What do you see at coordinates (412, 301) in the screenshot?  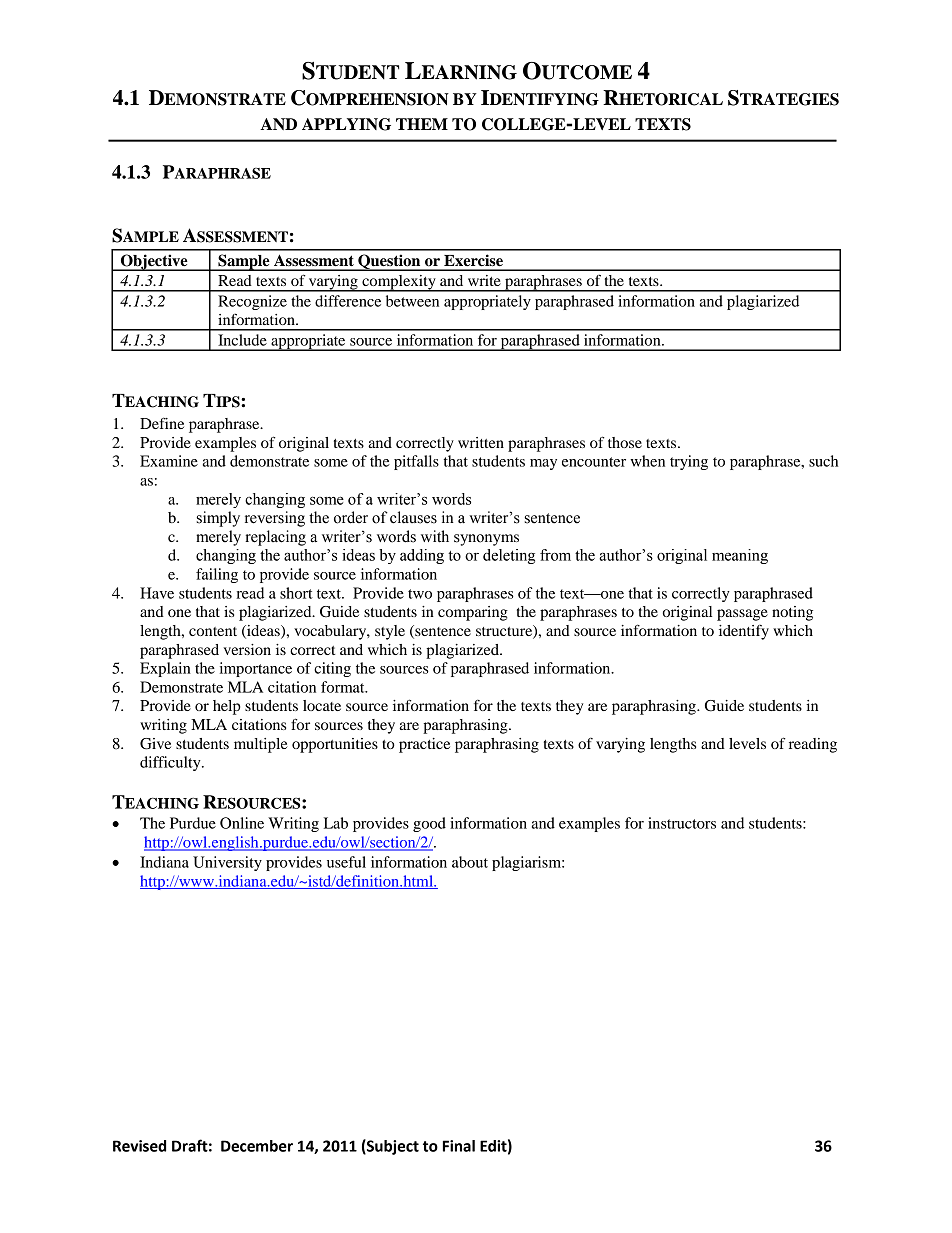 I see `between` at bounding box center [412, 301].
